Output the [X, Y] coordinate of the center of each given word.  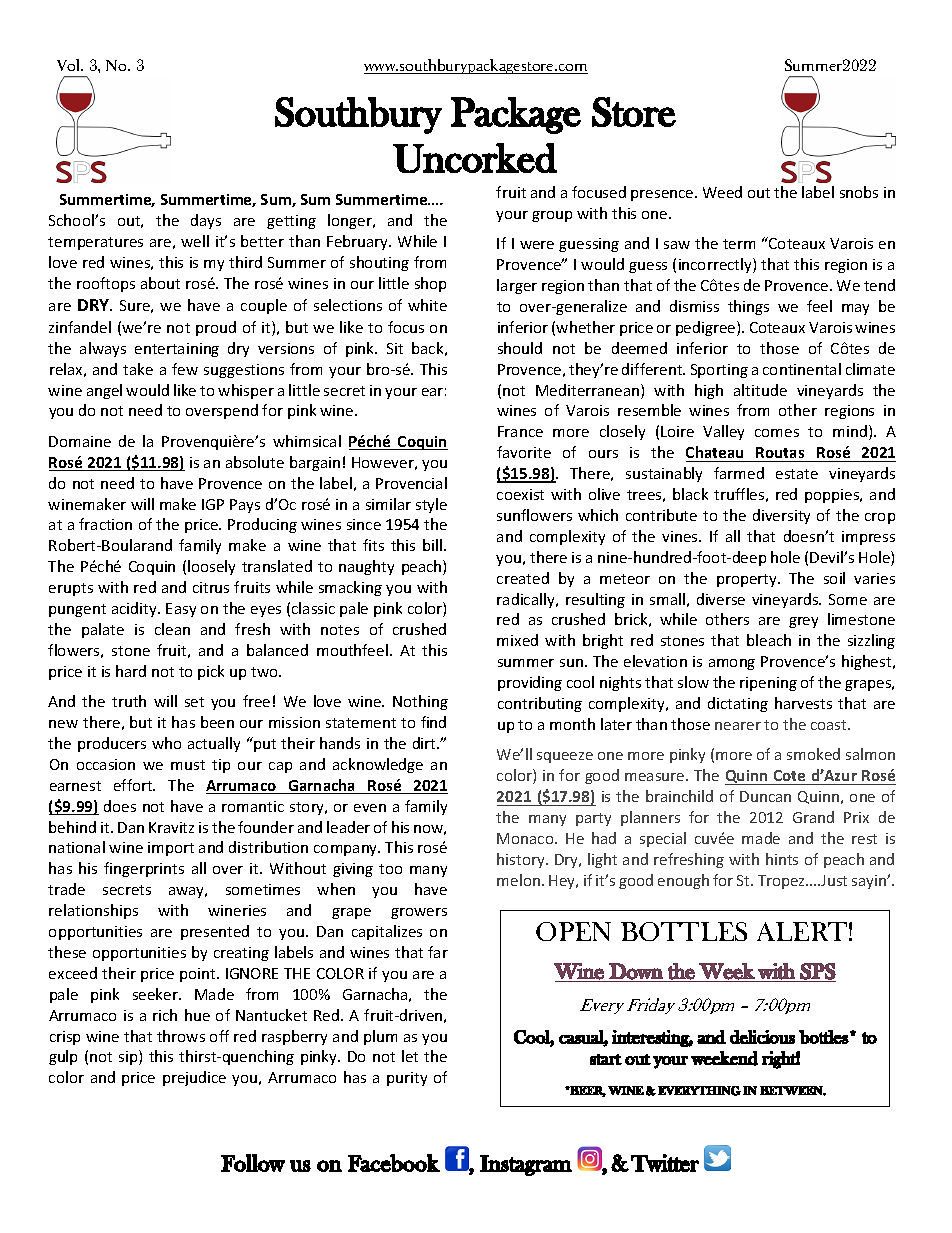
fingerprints [144, 869]
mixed [517, 640]
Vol [70, 65]
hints [782, 859]
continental [802, 369]
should [520, 348]
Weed [722, 192]
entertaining [177, 350]
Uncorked [475, 158]
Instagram [526, 1165]
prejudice [194, 1078]
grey [803, 622]
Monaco [526, 838]
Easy [181, 610]
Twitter [665, 1163]
